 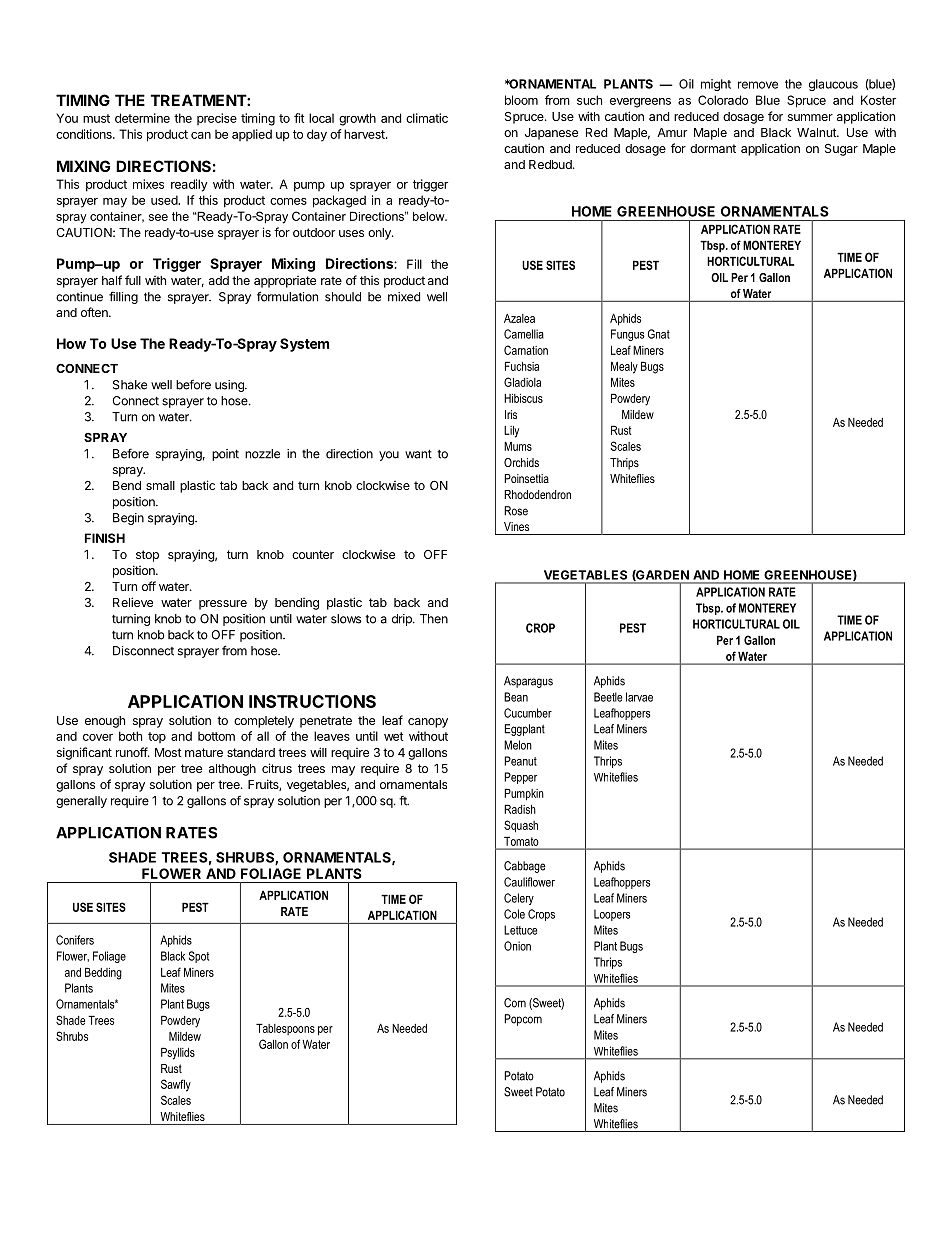 What do you see at coordinates (103, 973) in the screenshot?
I see `Bedding` at bounding box center [103, 973].
